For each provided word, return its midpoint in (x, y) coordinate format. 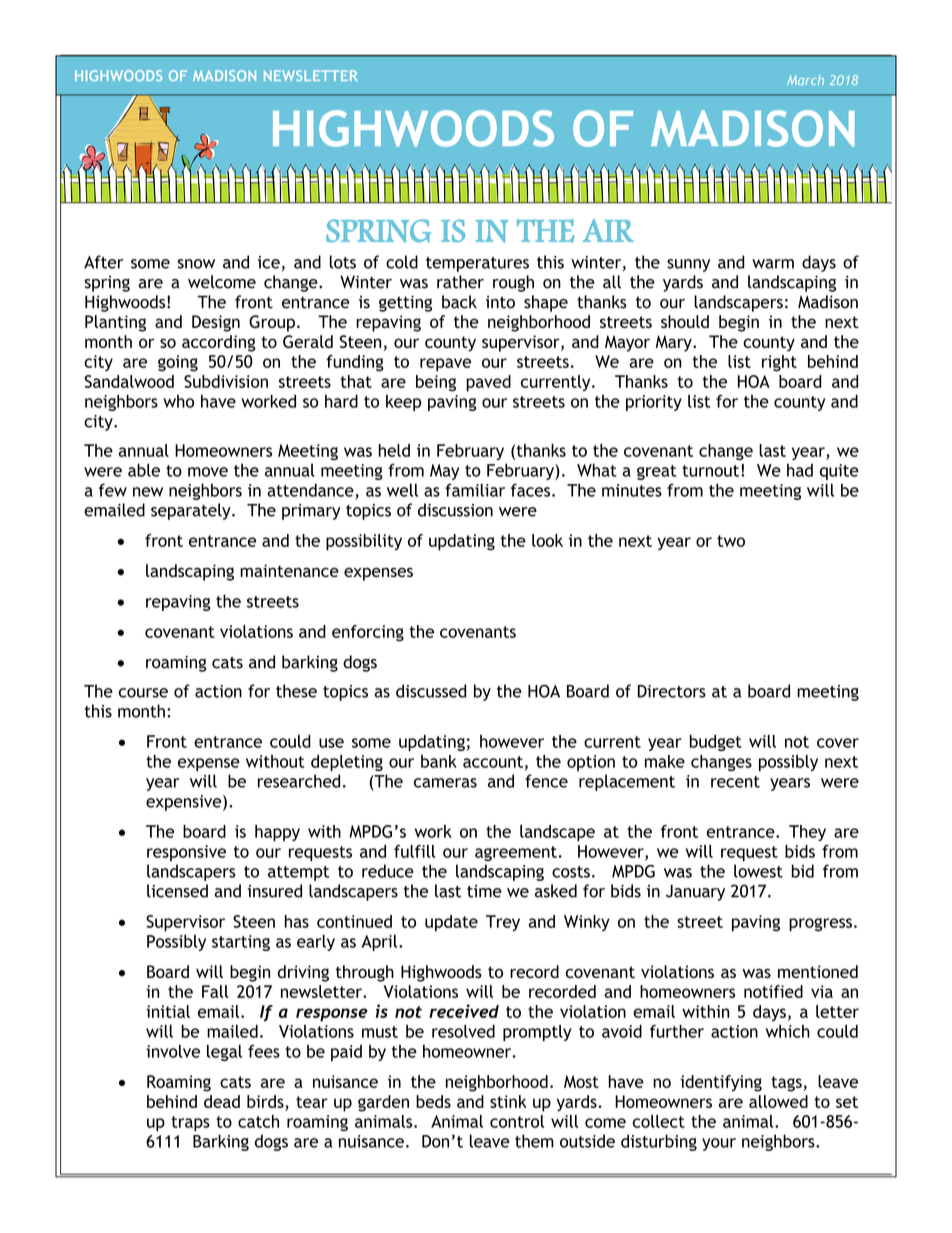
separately (192, 511)
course (143, 693)
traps (190, 1123)
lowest (758, 871)
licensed (177, 891)
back (459, 302)
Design (216, 323)
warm (773, 264)
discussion (455, 510)
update (451, 923)
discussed (431, 691)
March (805, 80)
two (731, 541)
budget (716, 743)
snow (196, 264)
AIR (608, 230)
